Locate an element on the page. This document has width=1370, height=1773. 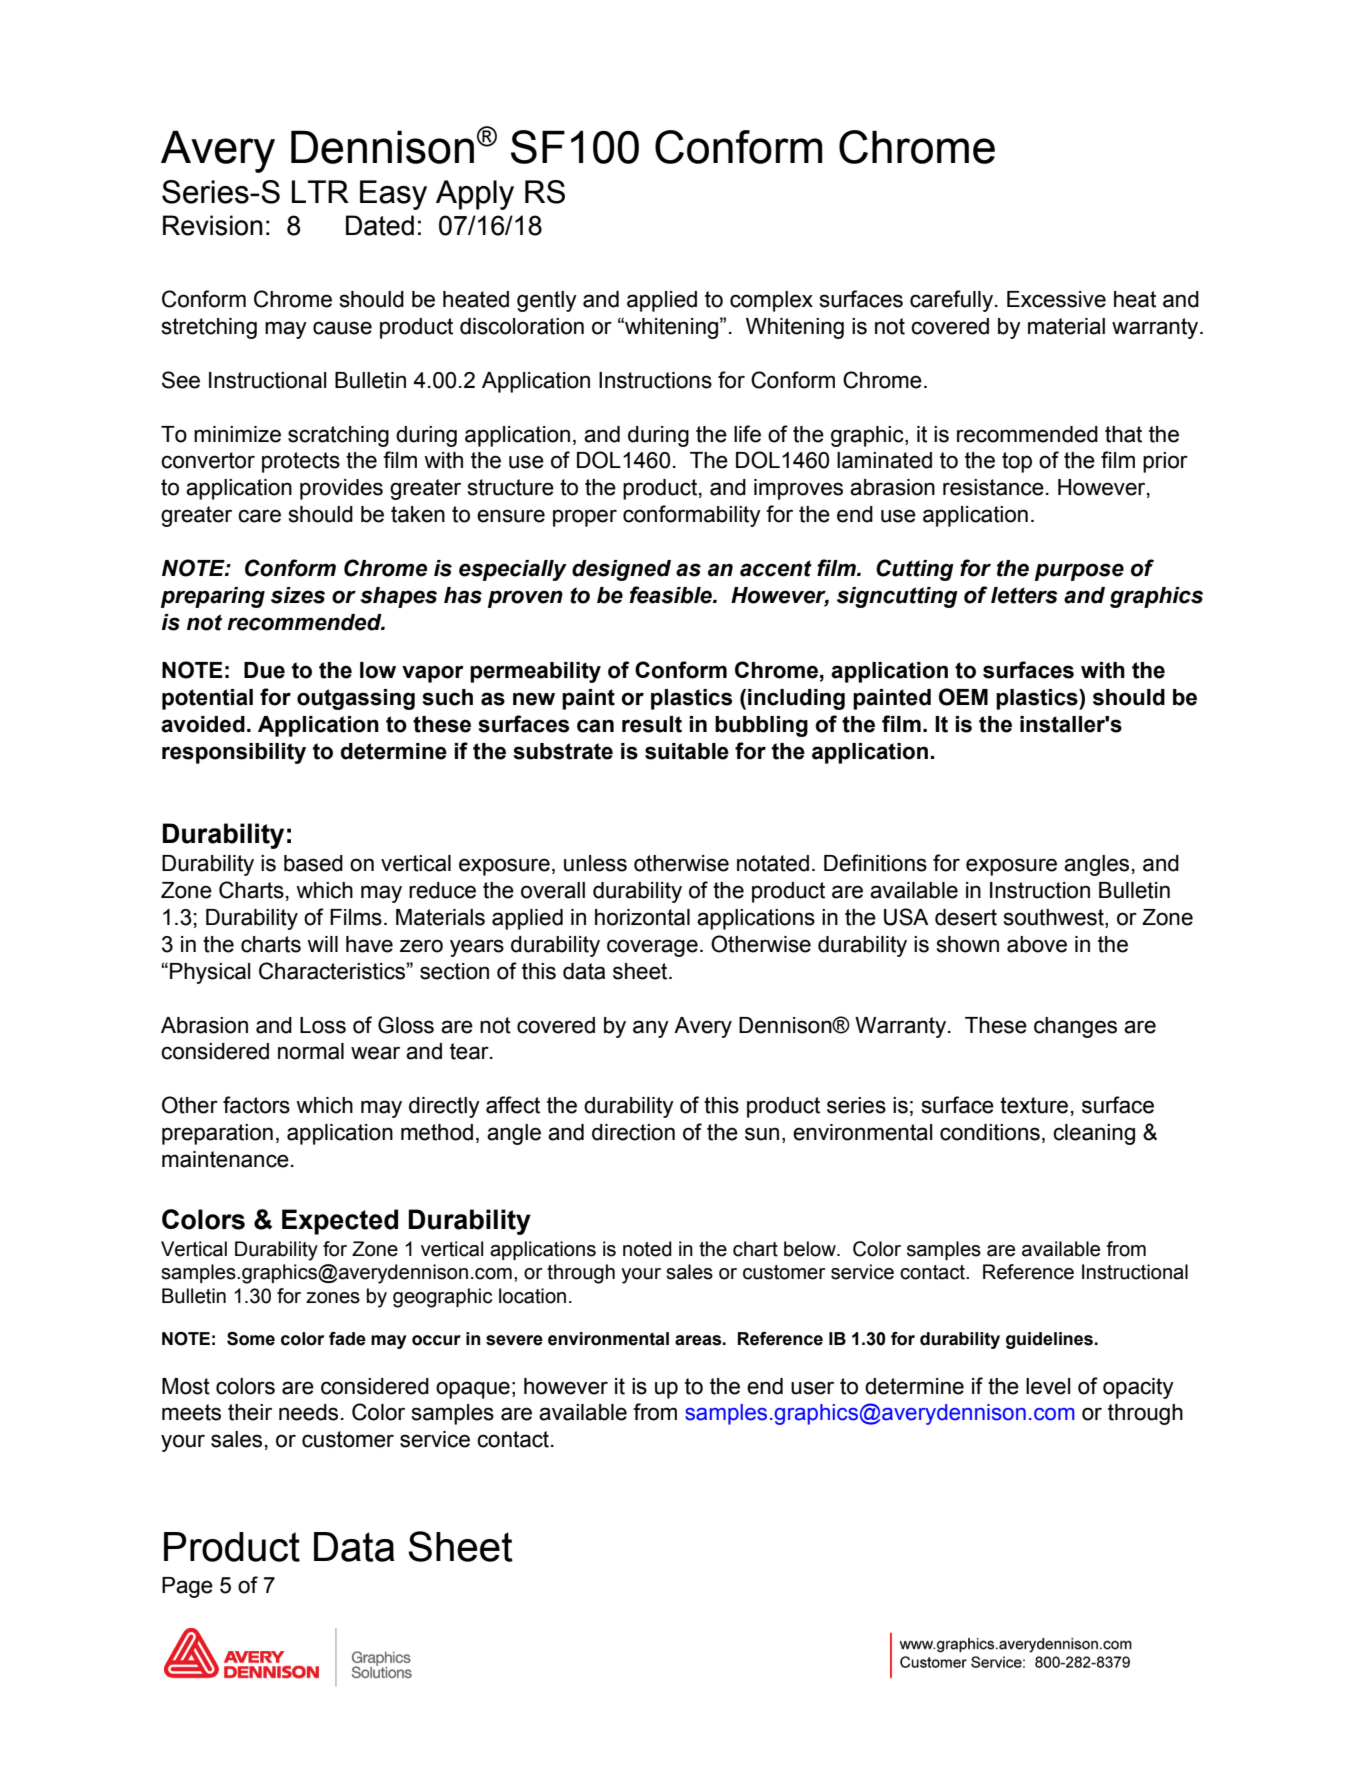
Excessive is located at coordinates (1056, 299).
